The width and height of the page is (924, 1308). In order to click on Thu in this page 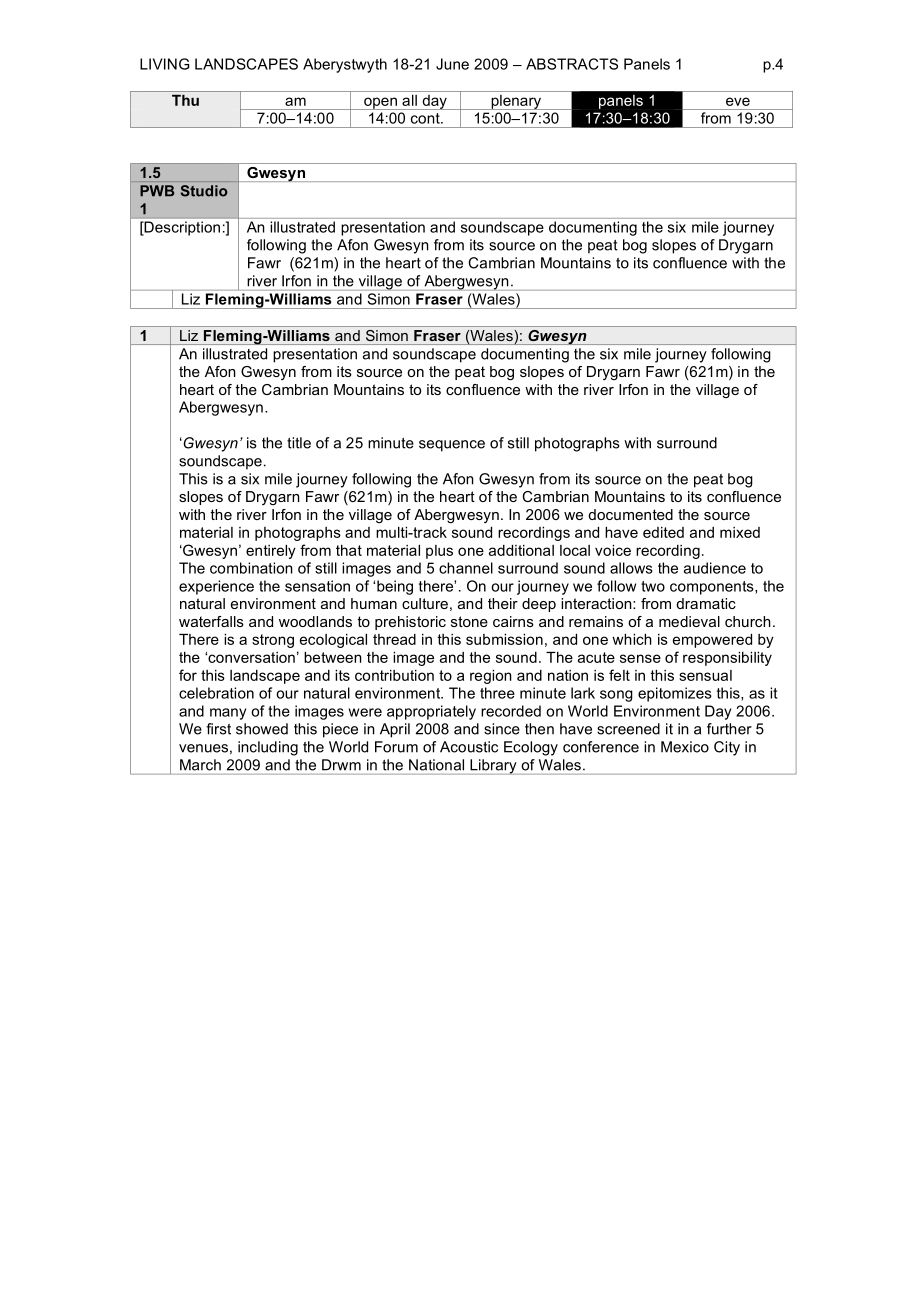, I will do `click(185, 100)`.
